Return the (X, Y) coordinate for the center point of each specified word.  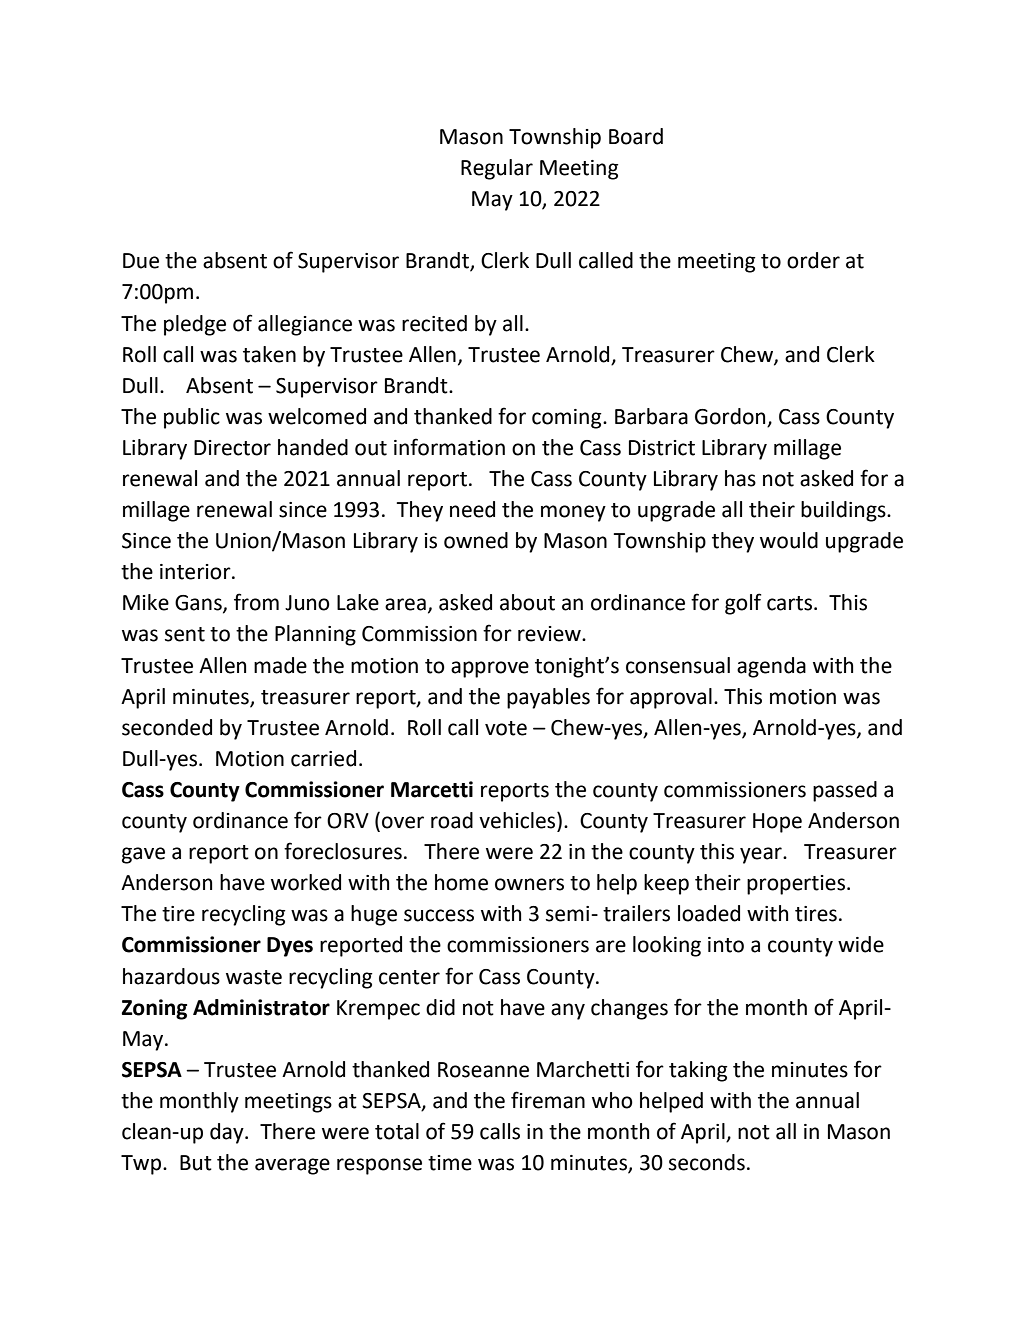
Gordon (730, 416)
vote (506, 728)
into (726, 945)
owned (476, 540)
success (439, 915)
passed (845, 791)
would (789, 540)
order (813, 260)
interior (196, 572)
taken (269, 354)
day (228, 1133)
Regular (497, 169)
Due (141, 261)
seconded (167, 727)
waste (254, 977)
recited (434, 323)
